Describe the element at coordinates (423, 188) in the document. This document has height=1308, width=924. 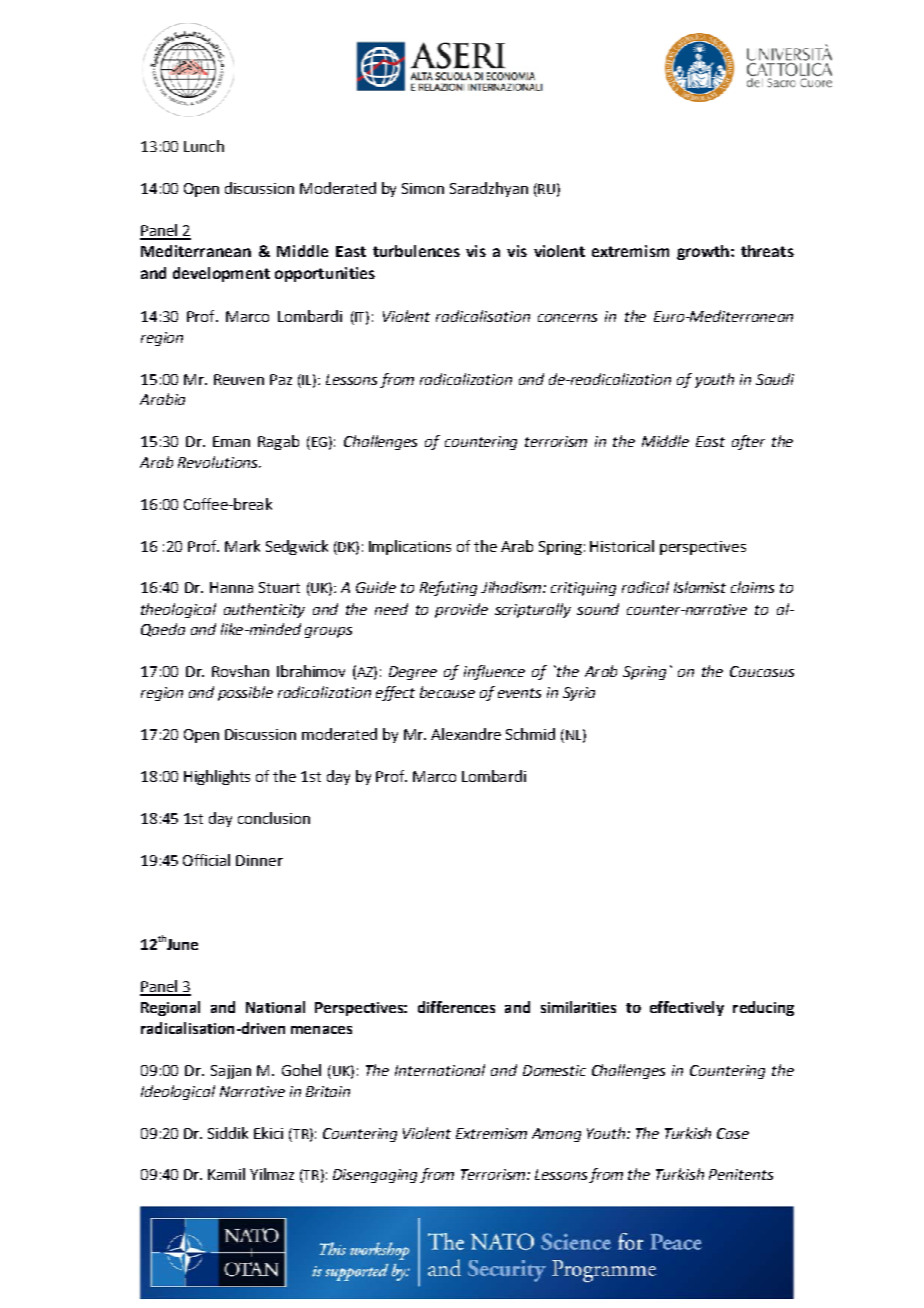
I see `Simon` at that location.
